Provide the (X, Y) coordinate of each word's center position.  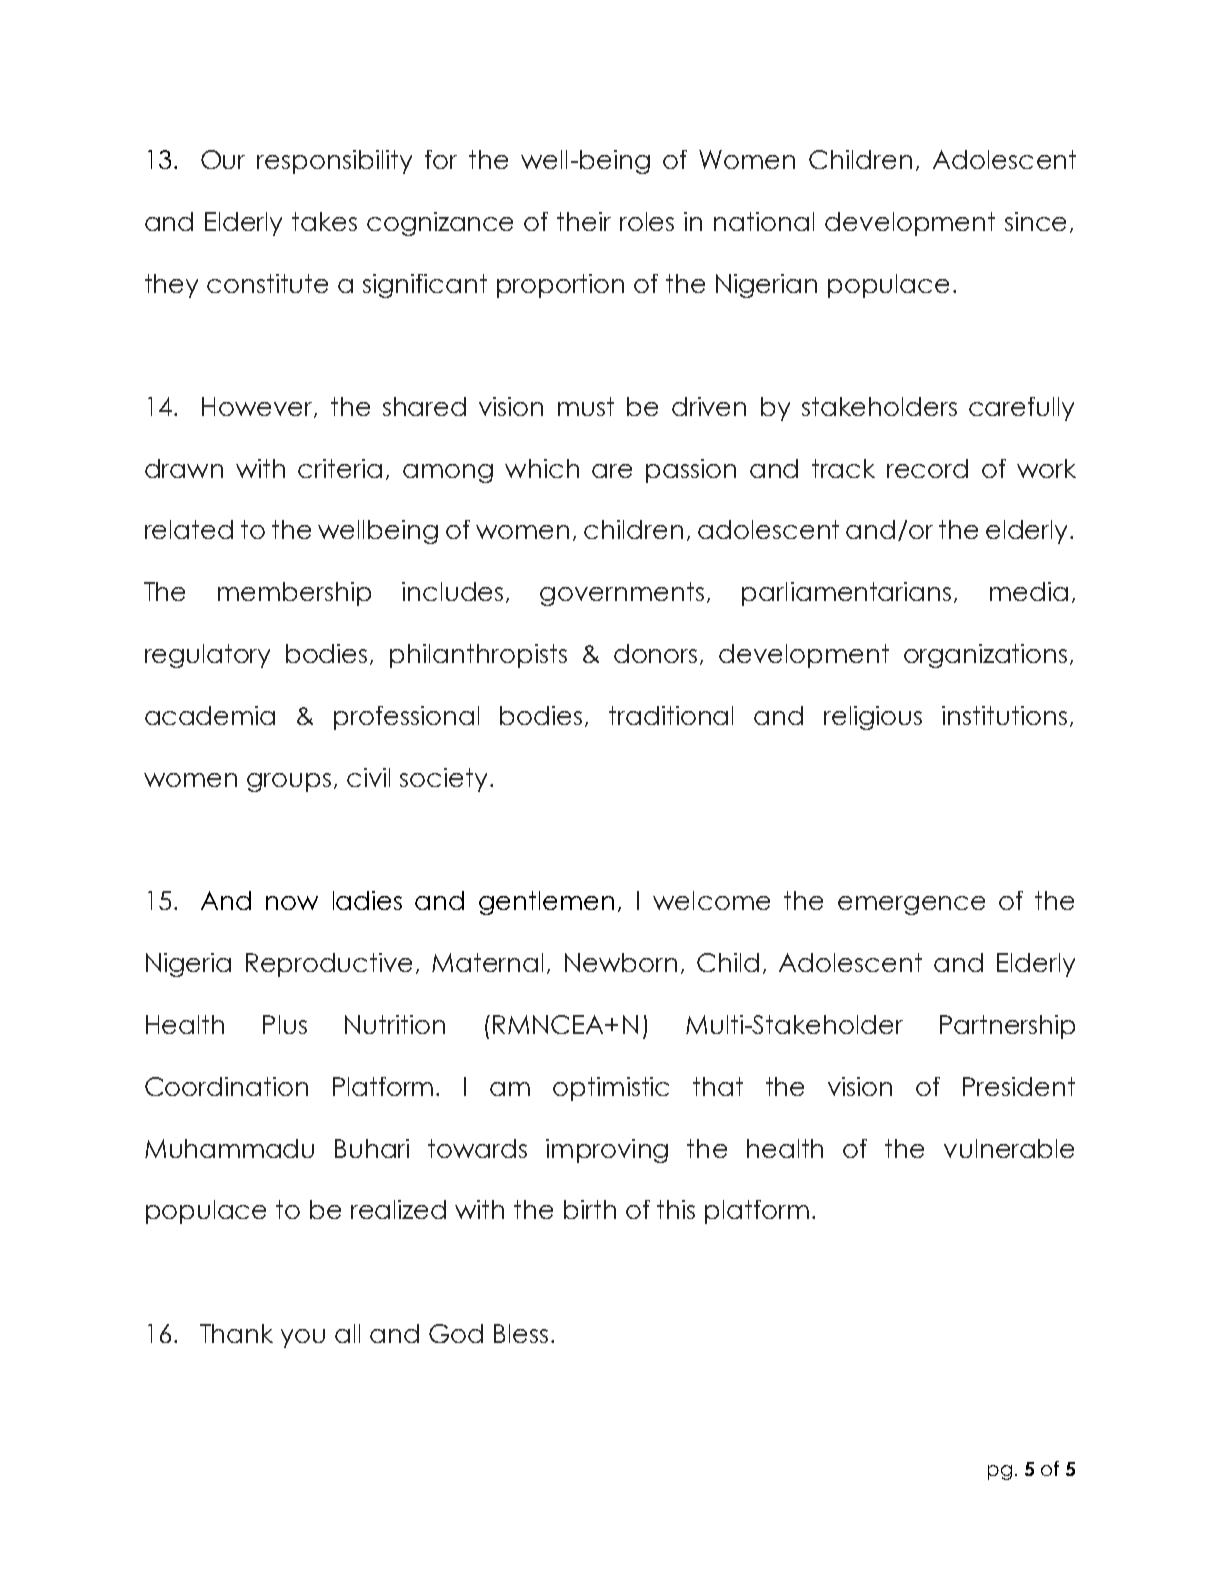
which (542, 468)
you (303, 1338)
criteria (340, 468)
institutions (1004, 715)
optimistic (611, 1089)
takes (324, 221)
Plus (285, 1024)
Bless (521, 1333)
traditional (671, 715)
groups (289, 782)
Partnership (1007, 1027)
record (927, 468)
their (584, 221)
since (1035, 221)
